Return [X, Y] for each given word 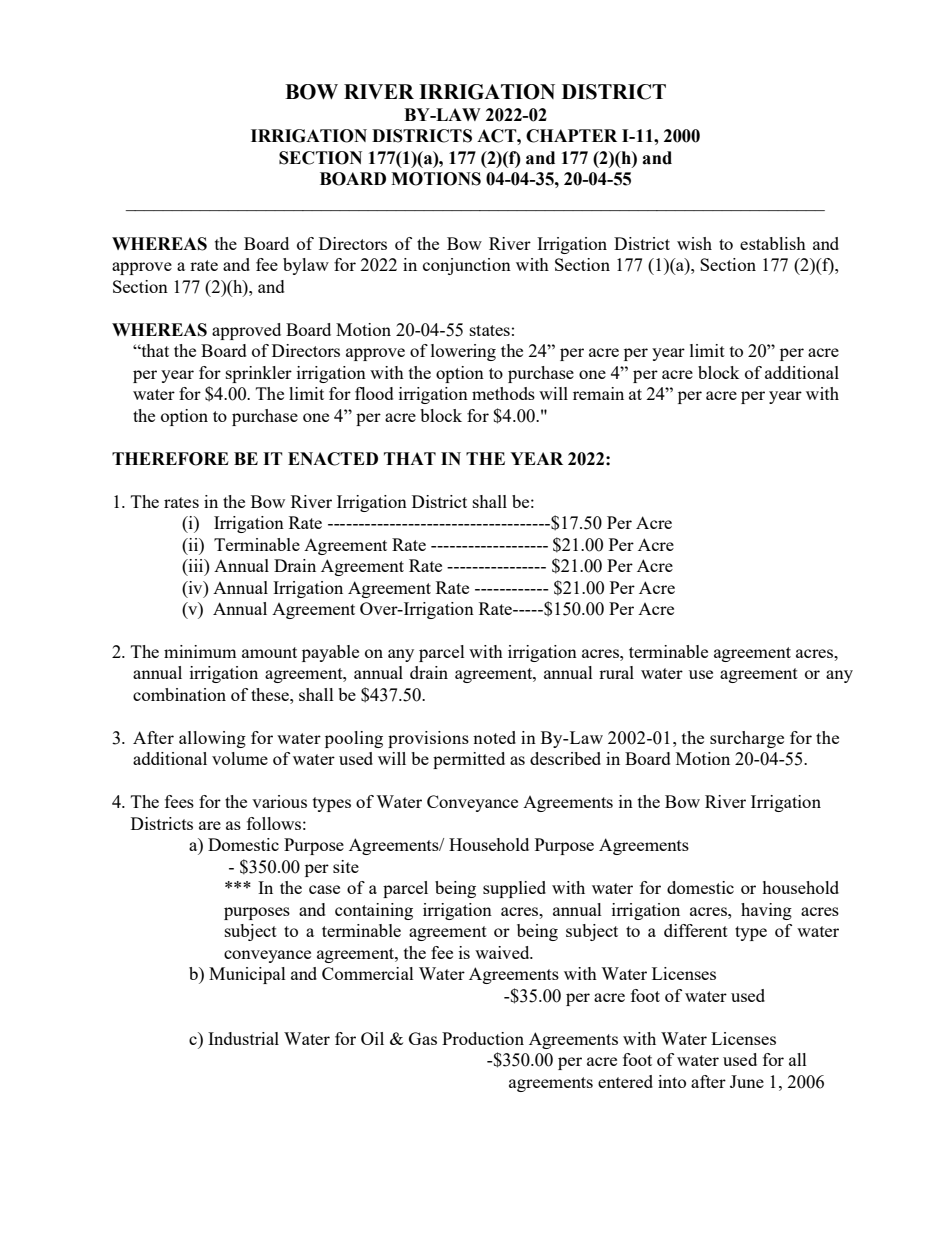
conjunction [467, 266]
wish [694, 243]
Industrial [243, 1038]
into [672, 1081]
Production [483, 1038]
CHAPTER [571, 136]
